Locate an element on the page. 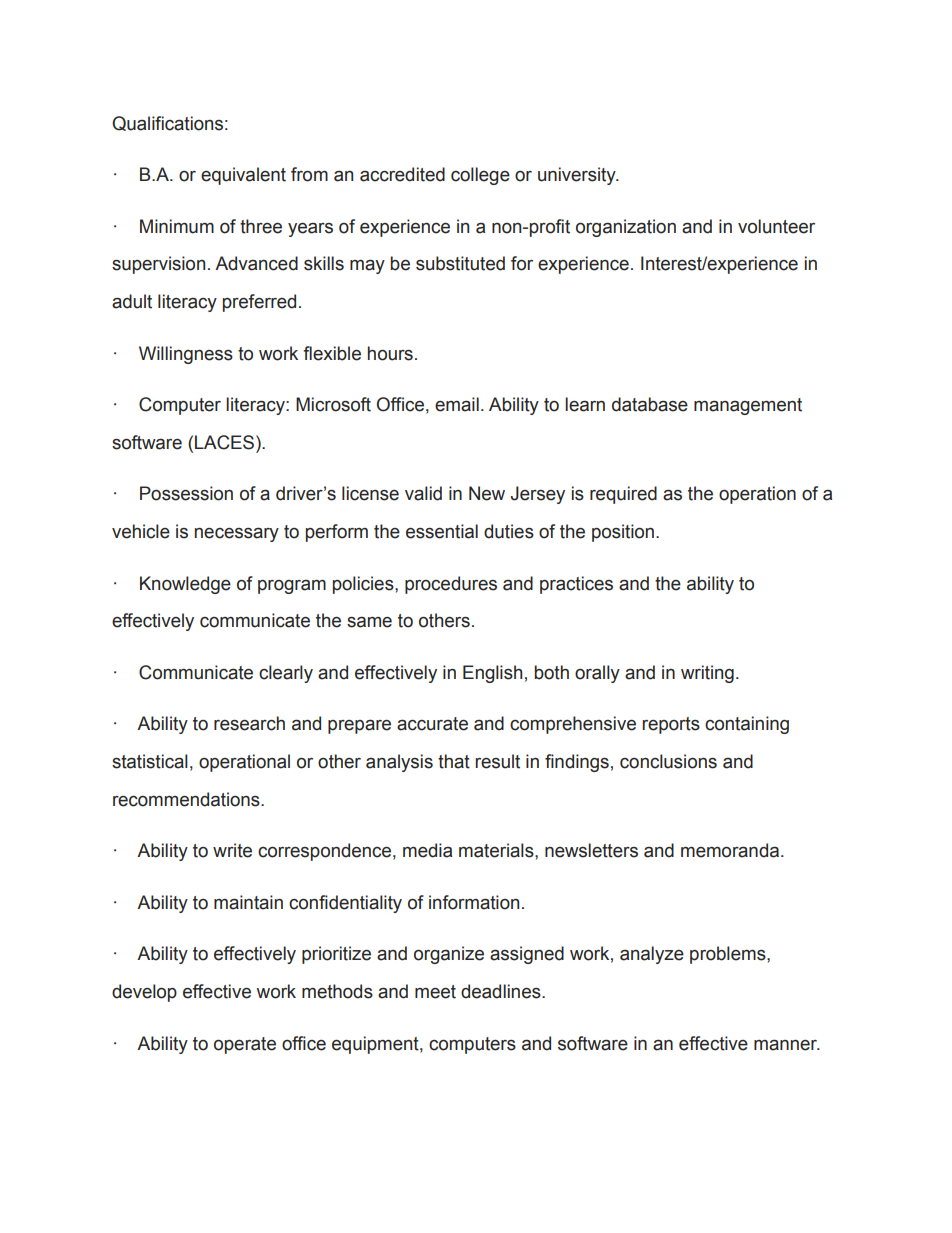 This page has width=952, height=1233. equivalent is located at coordinates (243, 176).
